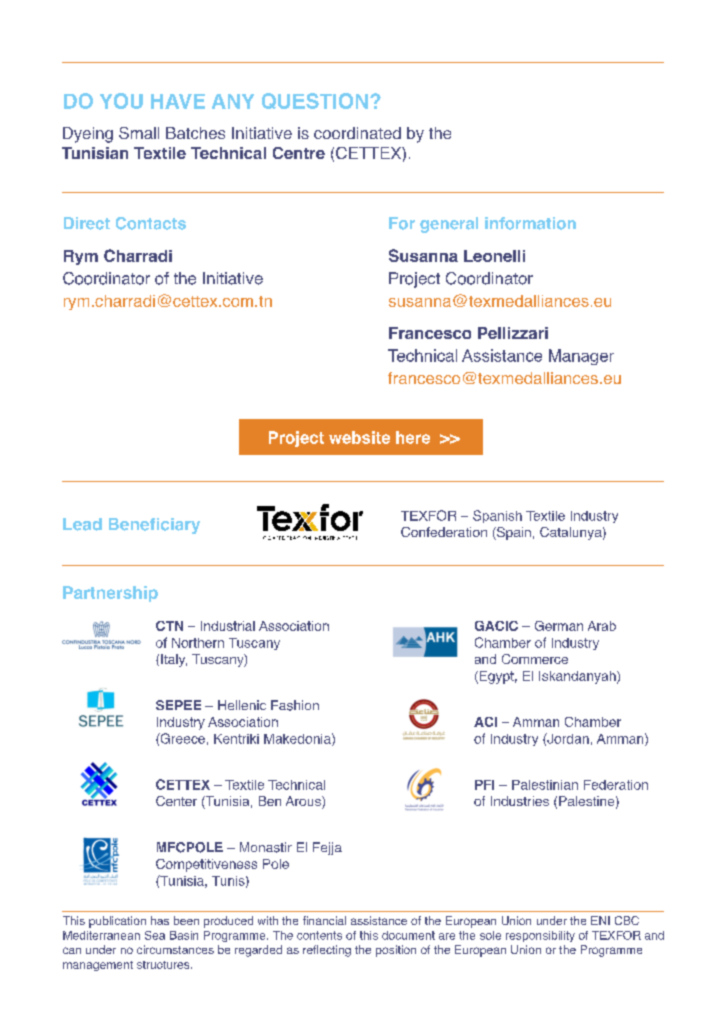 This screenshot has width=727, height=1031. Describe the element at coordinates (530, 223) in the screenshot. I see `information` at that location.
